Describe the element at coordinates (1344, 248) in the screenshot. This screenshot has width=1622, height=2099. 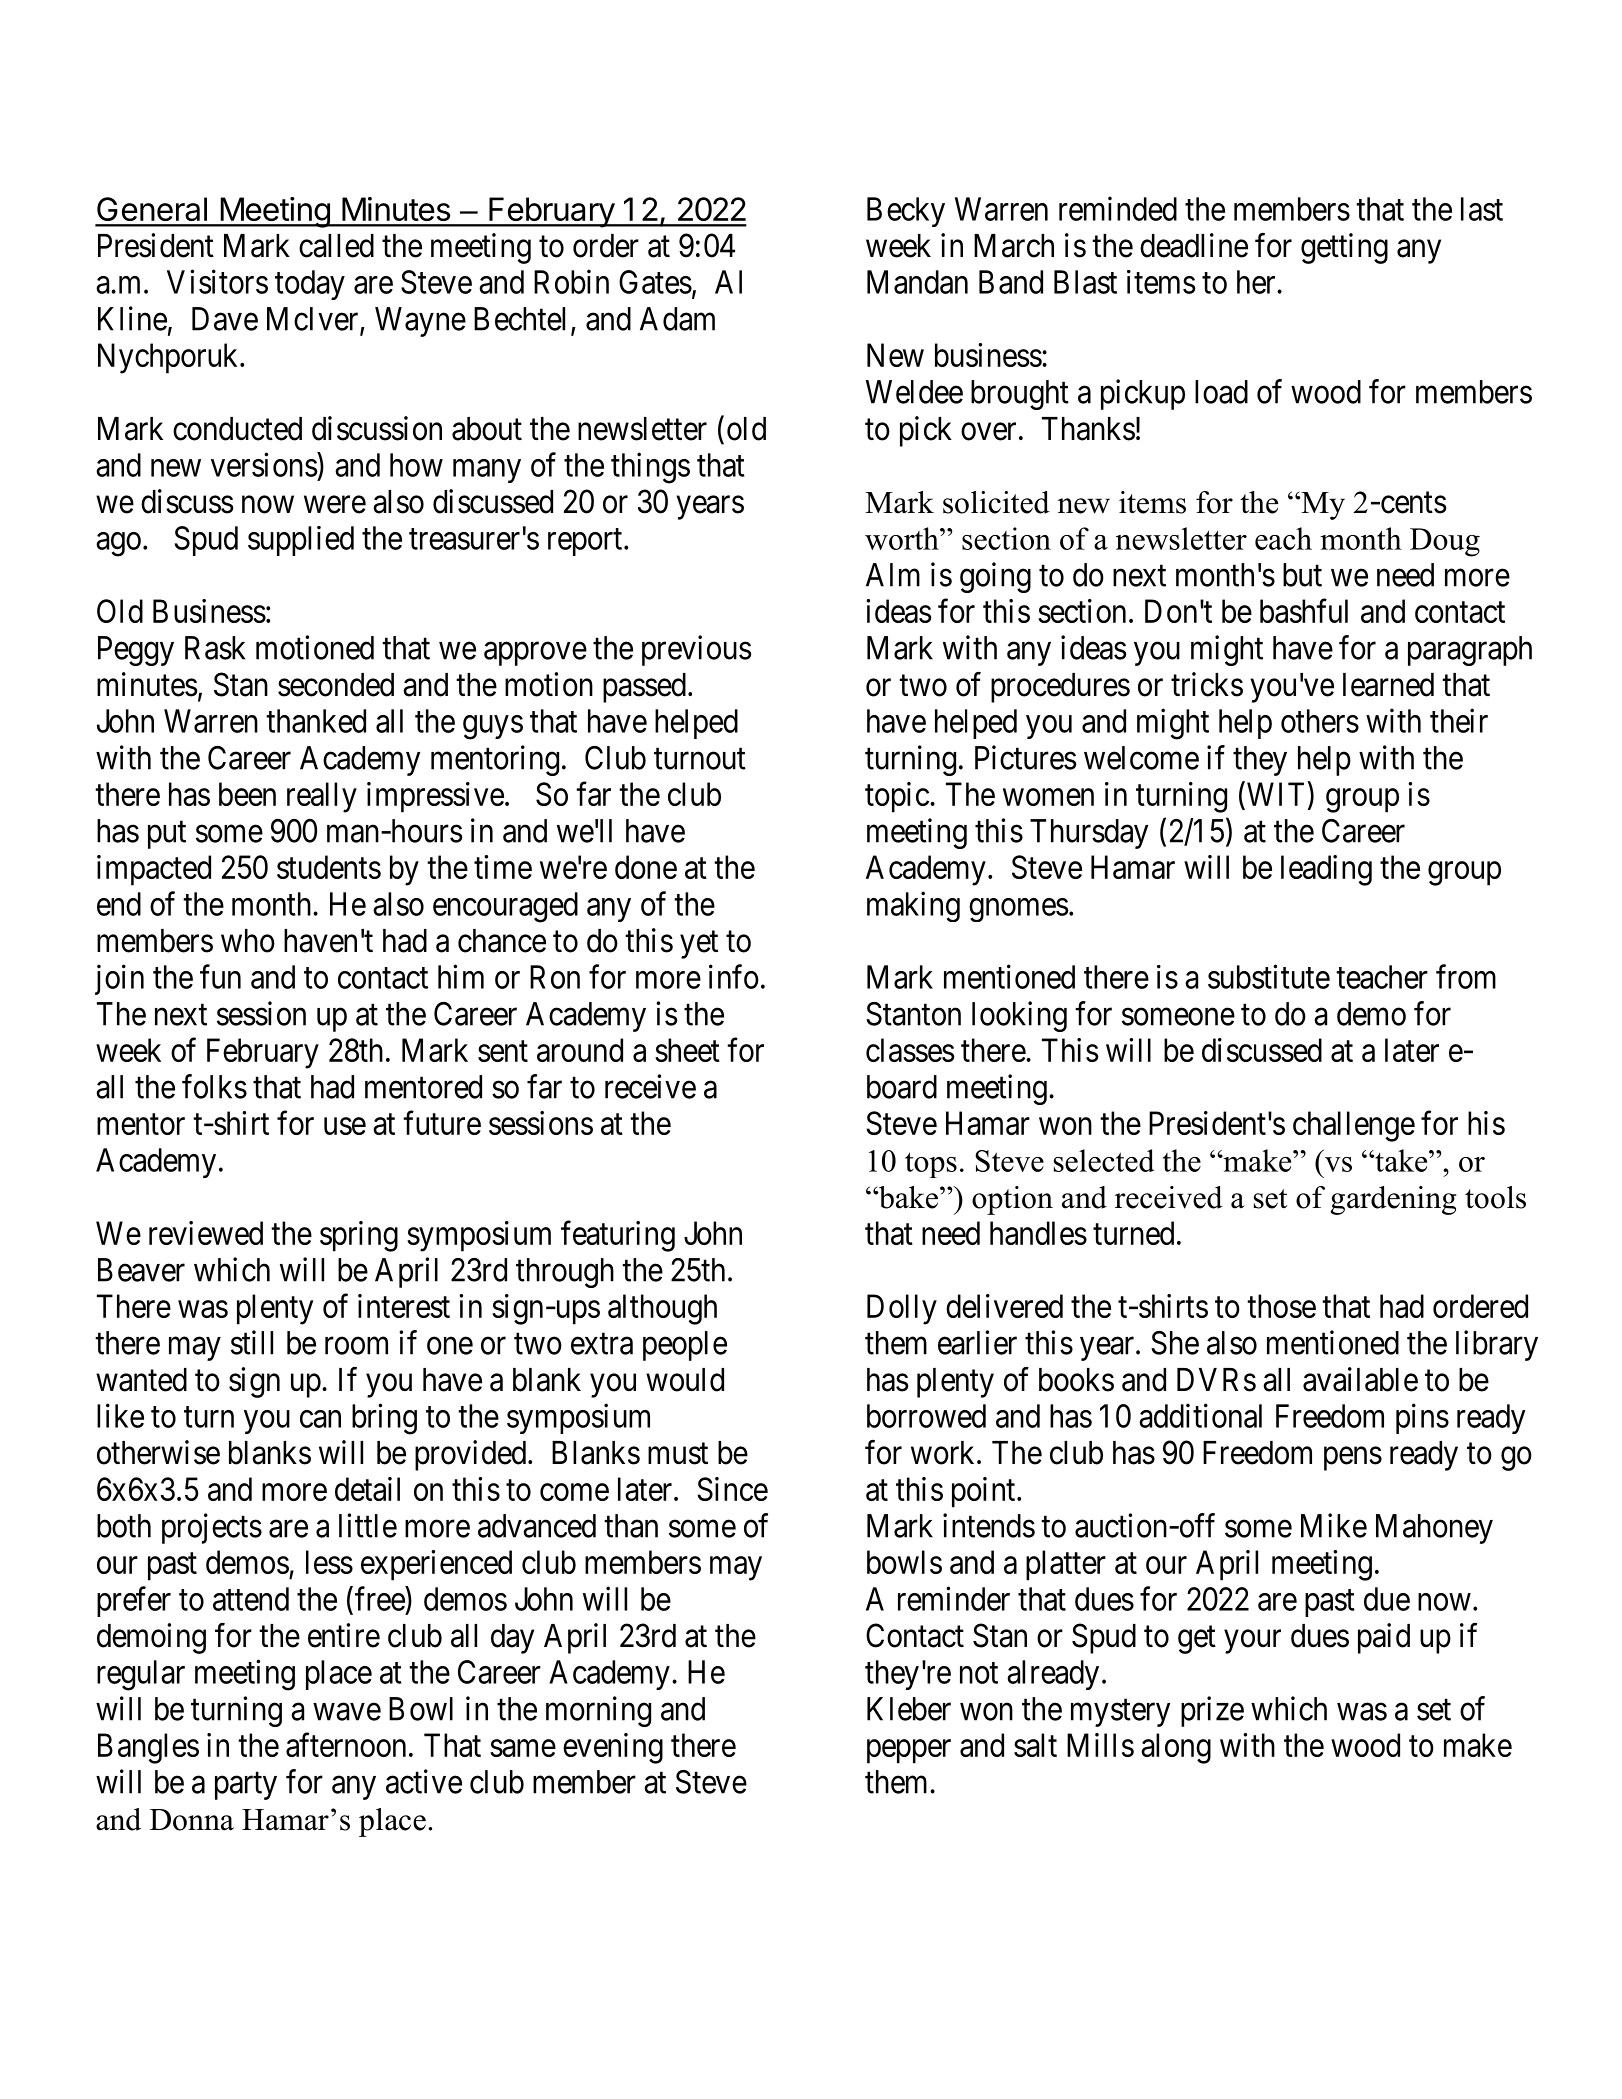
I see `getting` at that location.
